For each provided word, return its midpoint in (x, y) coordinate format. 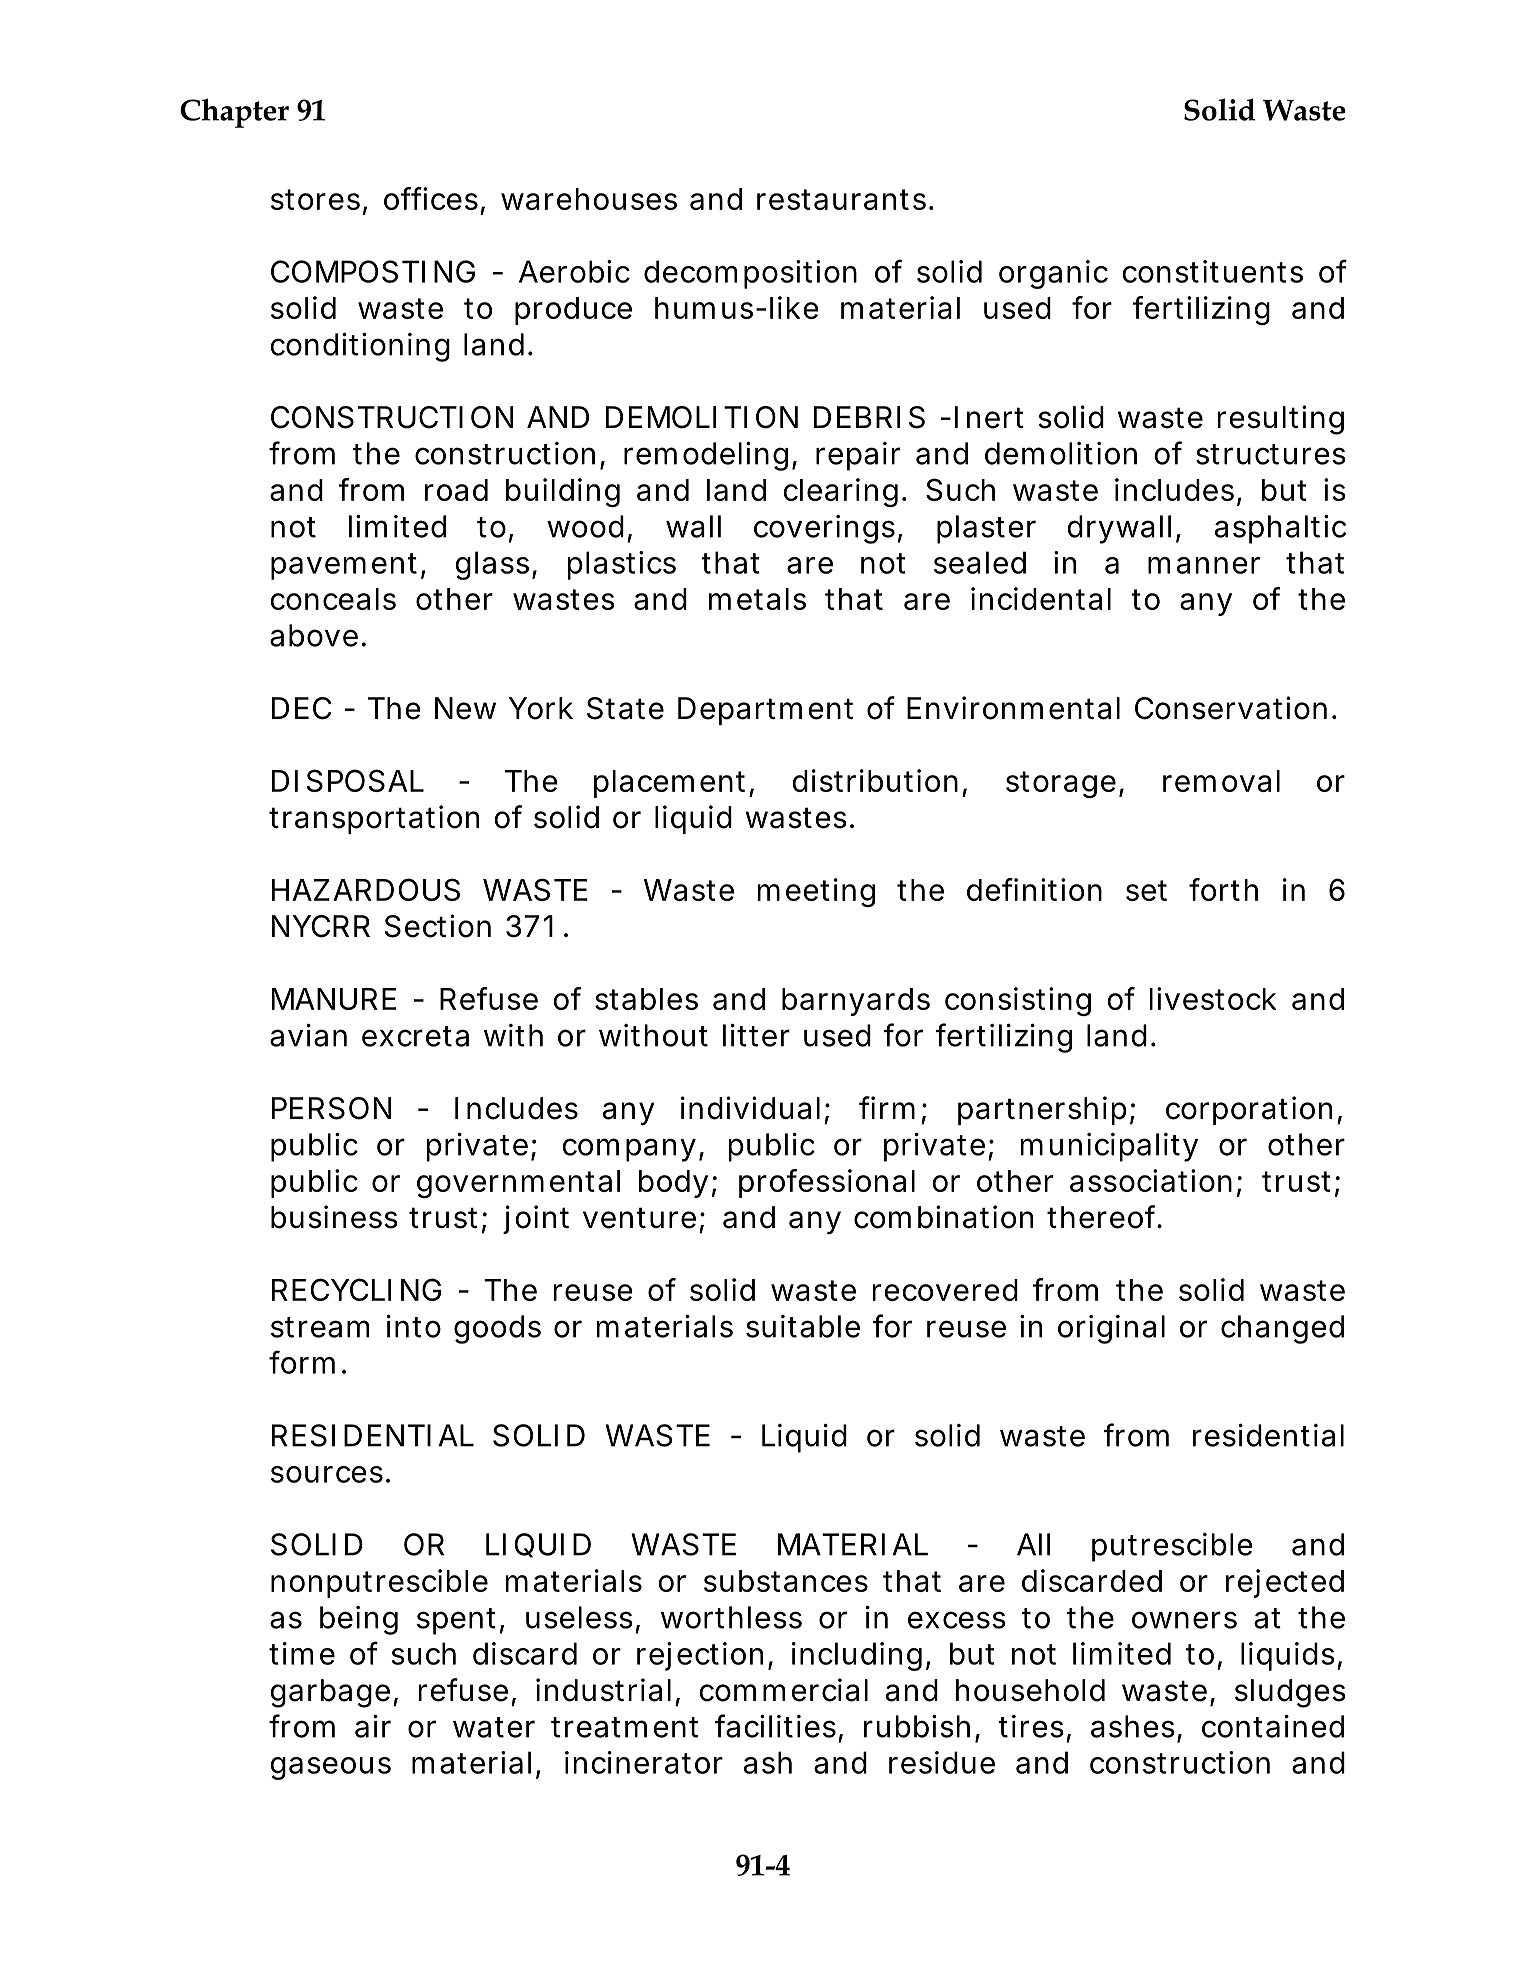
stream (320, 1327)
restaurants (843, 199)
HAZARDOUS (366, 889)
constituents (1212, 271)
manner (1204, 565)
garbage (332, 1693)
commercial (783, 1690)
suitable (803, 1326)
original (1111, 1329)
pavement (344, 566)
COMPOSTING (373, 271)
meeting (816, 892)
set (1146, 890)
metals (757, 599)
